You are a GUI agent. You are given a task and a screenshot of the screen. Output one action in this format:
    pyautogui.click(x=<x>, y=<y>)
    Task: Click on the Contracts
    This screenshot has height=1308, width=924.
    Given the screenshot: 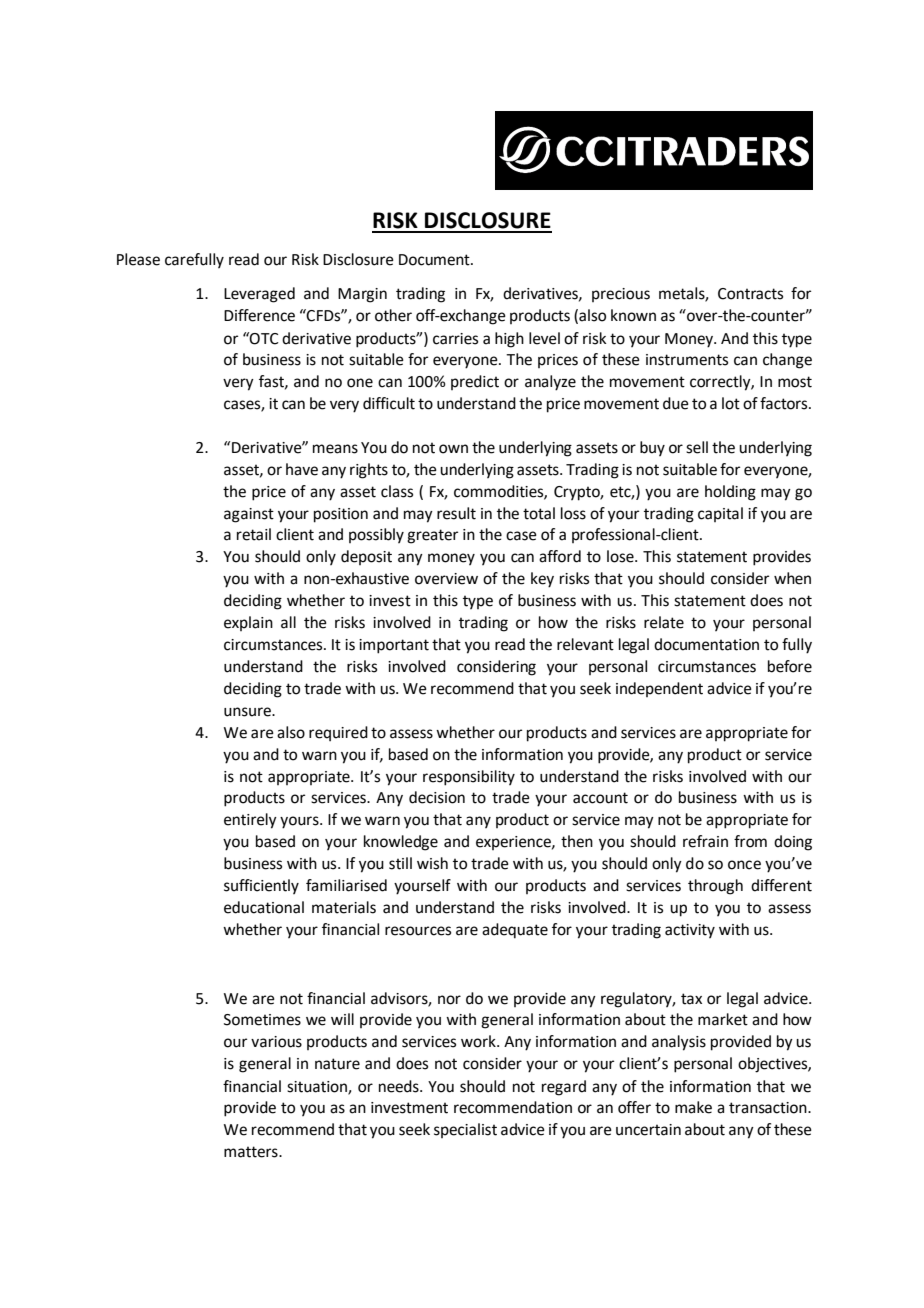 What is the action you would take?
    pyautogui.click(x=750, y=294)
